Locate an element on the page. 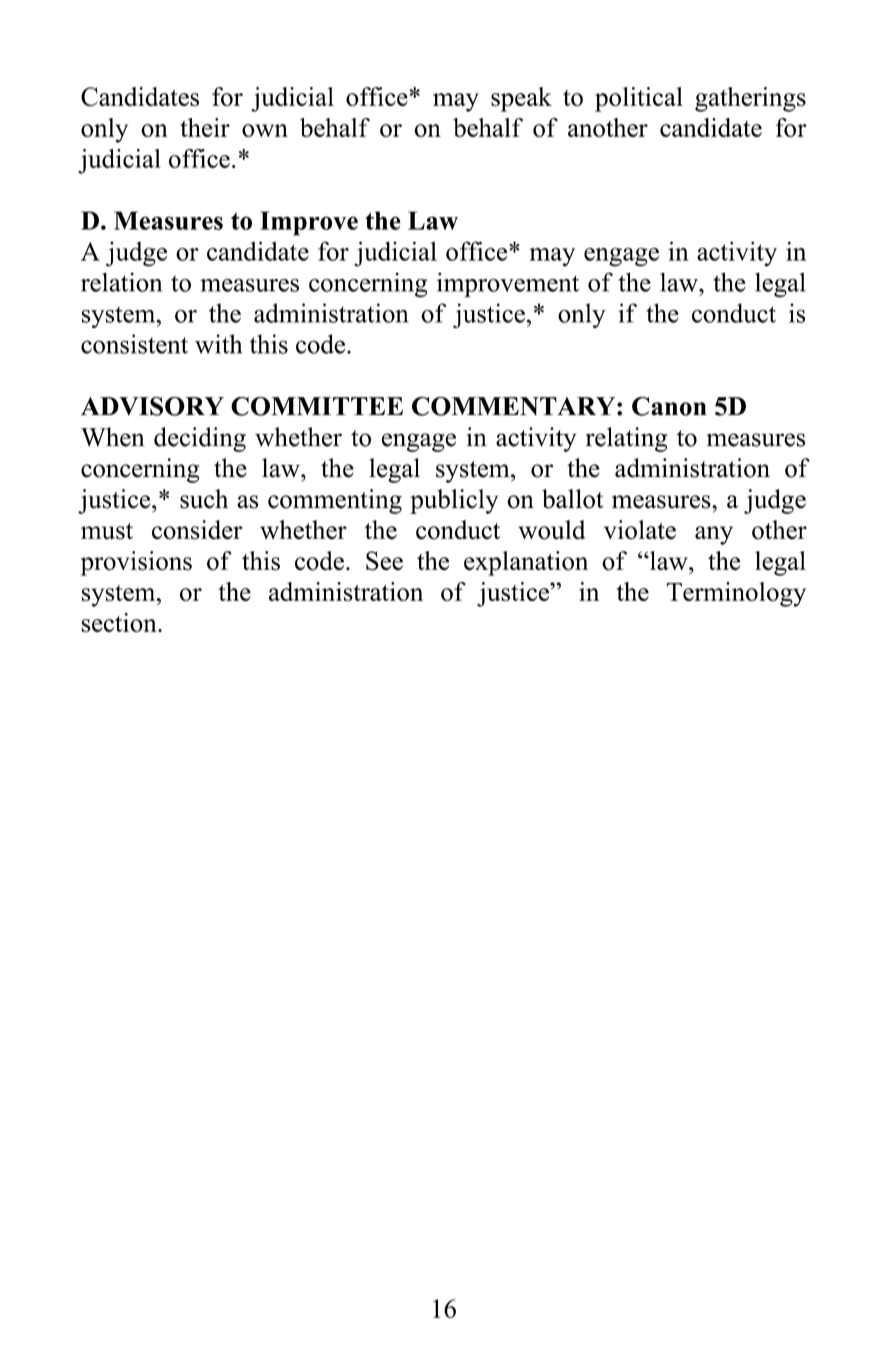 The height and width of the document is (1372, 887). COMMENTARY is located at coordinates (513, 406).
